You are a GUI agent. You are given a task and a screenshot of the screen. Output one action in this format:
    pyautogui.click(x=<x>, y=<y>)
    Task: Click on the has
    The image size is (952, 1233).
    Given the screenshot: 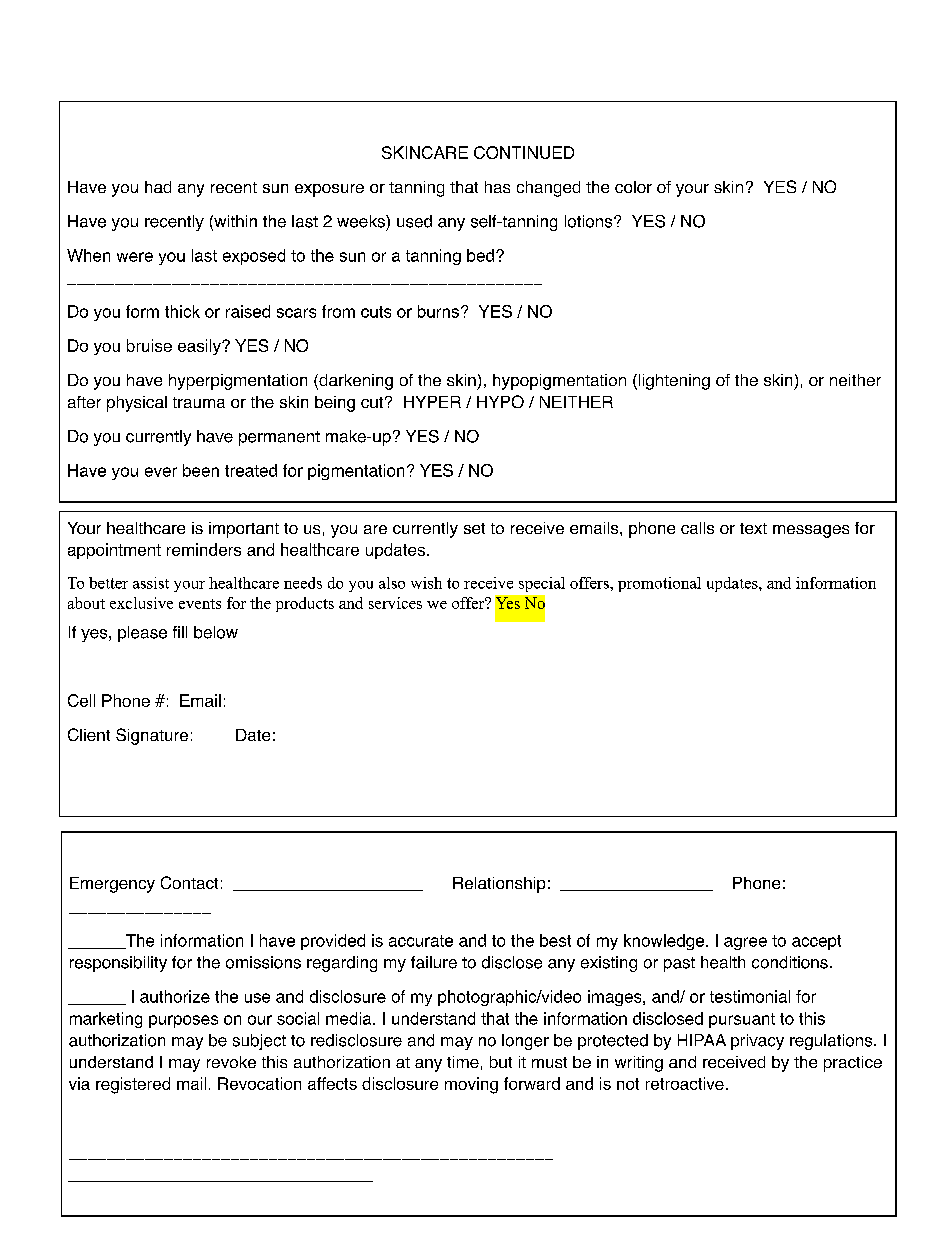 What is the action you would take?
    pyautogui.click(x=497, y=187)
